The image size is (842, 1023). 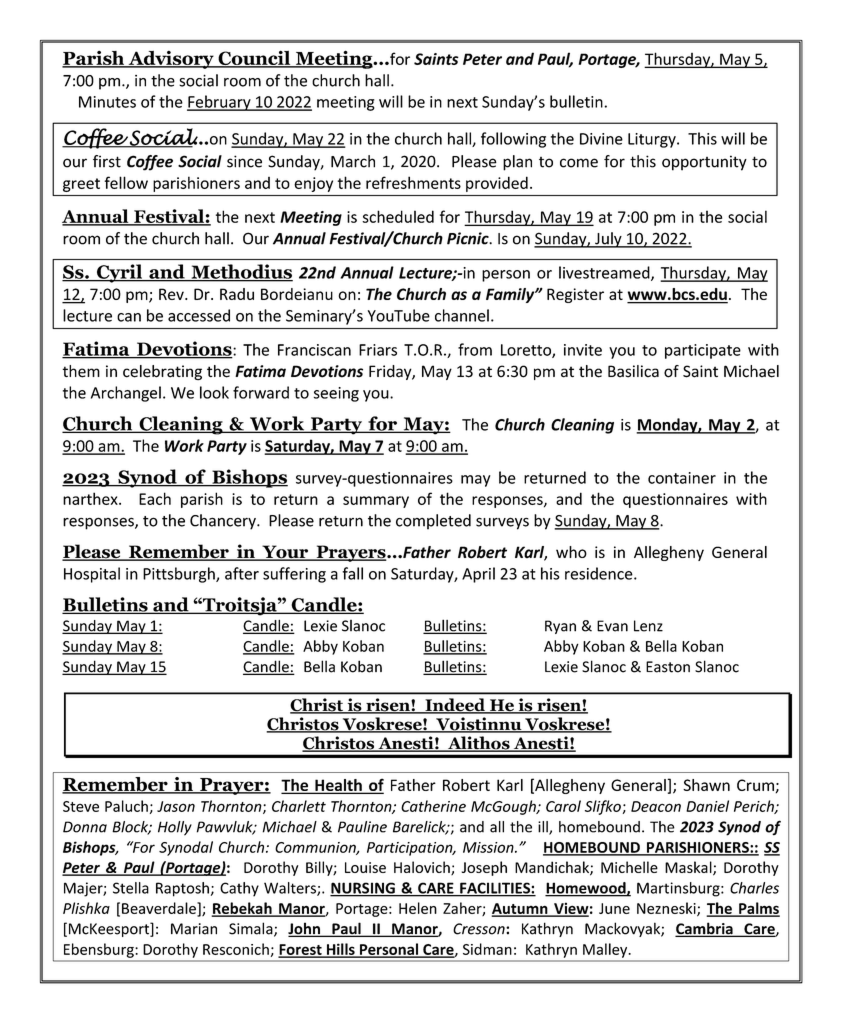 What do you see at coordinates (155, 498) in the screenshot?
I see `Each` at bounding box center [155, 498].
